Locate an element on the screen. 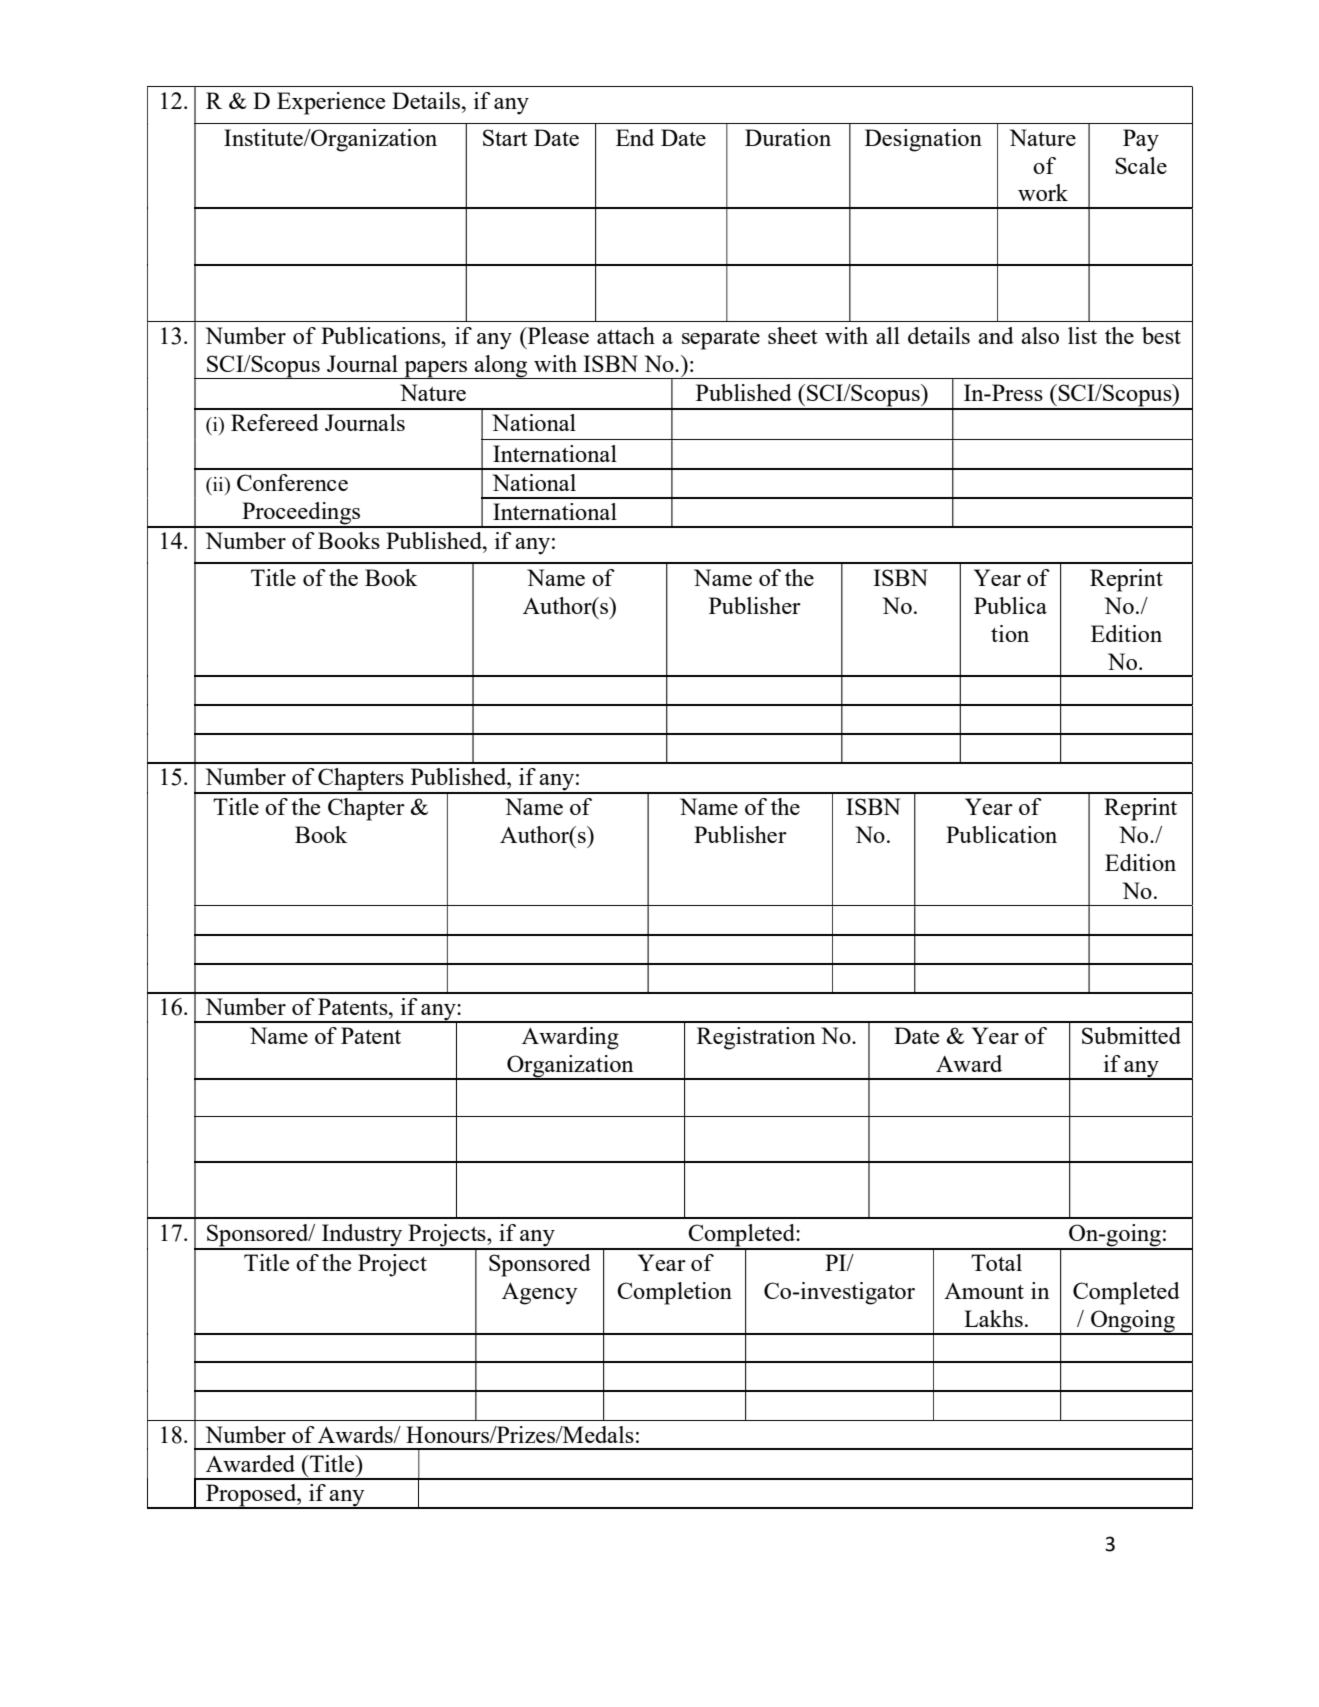 This screenshot has height=1707, width=1319. Experience is located at coordinates (331, 103).
